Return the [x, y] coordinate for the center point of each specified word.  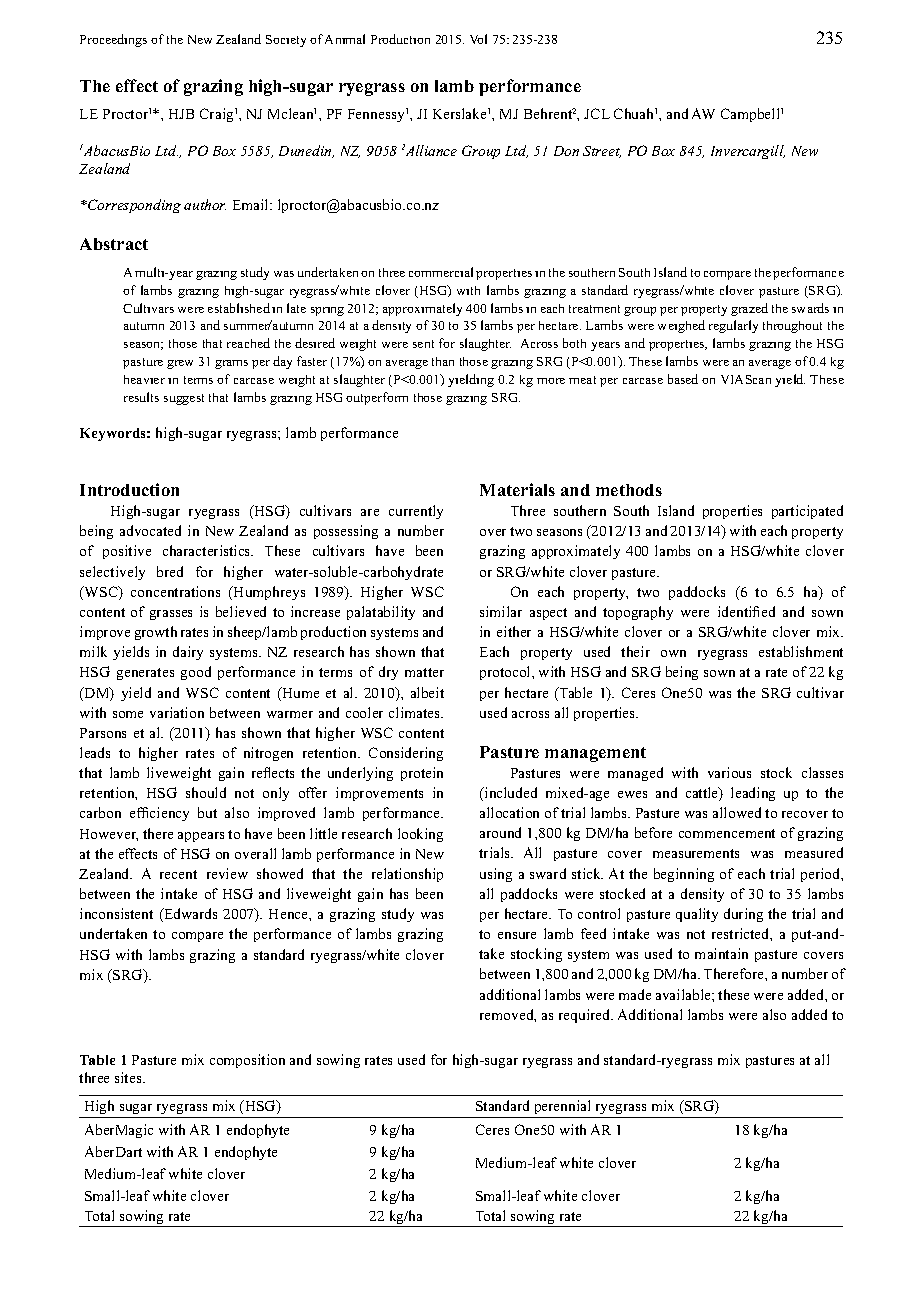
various [729, 772]
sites [129, 1077]
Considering [406, 754]
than [443, 361]
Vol [478, 39]
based [683, 379]
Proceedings [113, 40]
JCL [597, 113]
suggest [184, 399]
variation [177, 712]
